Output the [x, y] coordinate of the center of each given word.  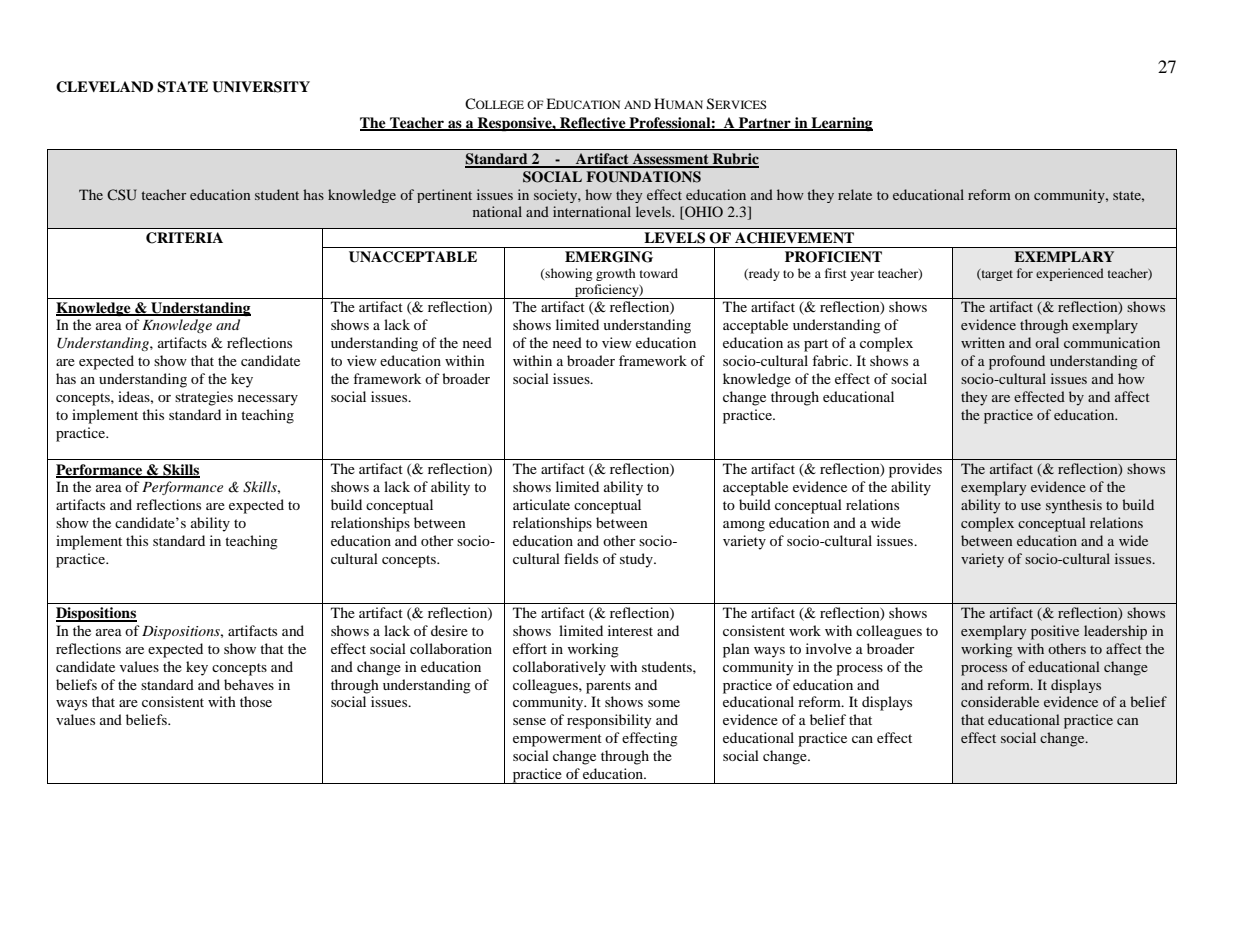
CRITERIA [184, 238]
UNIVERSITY [261, 87]
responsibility [609, 721]
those [256, 701]
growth [616, 274]
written [983, 342]
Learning [841, 124]
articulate [541, 504]
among [744, 526]
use [1031, 506]
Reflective [593, 123]
